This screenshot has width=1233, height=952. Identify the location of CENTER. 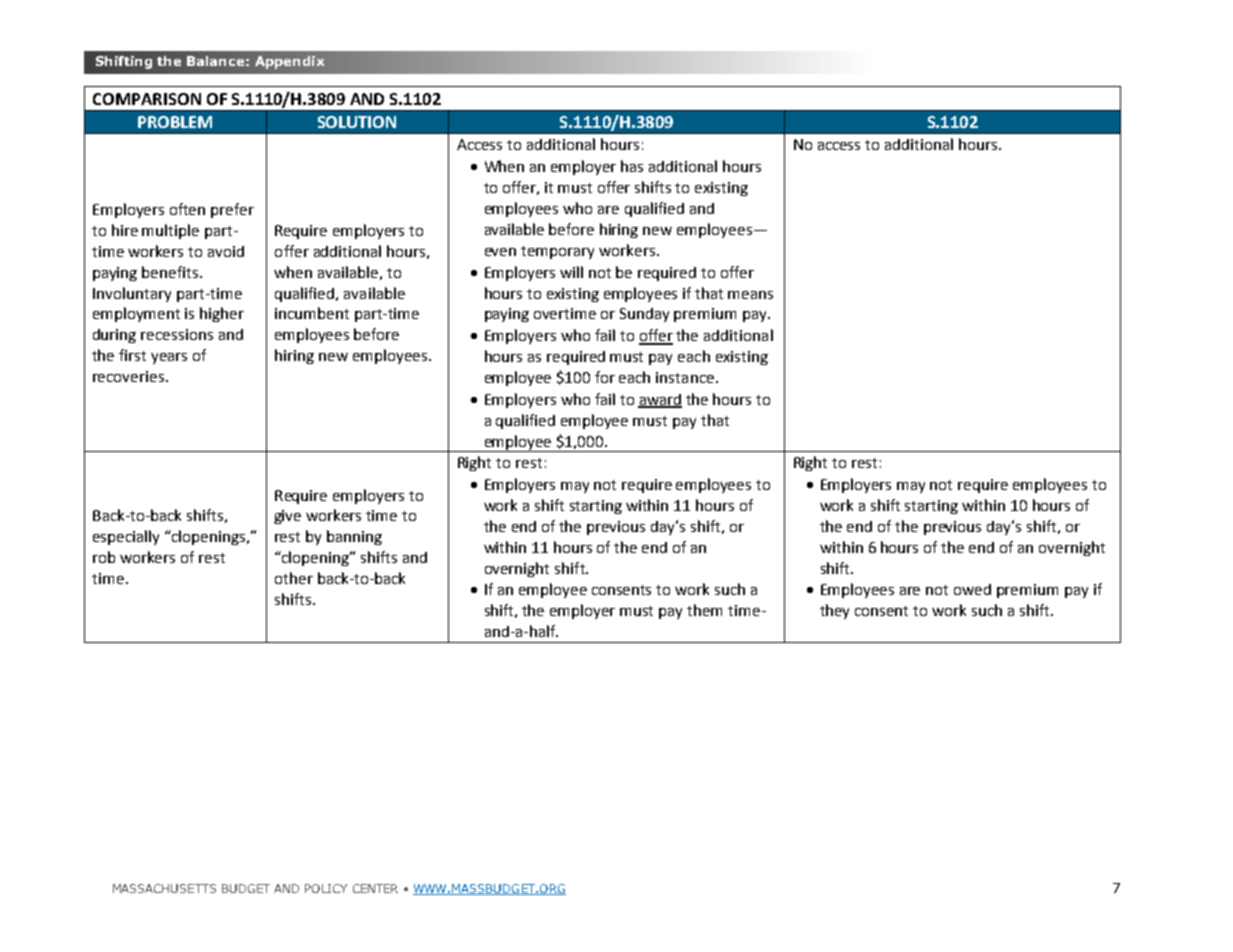
(375, 888).
